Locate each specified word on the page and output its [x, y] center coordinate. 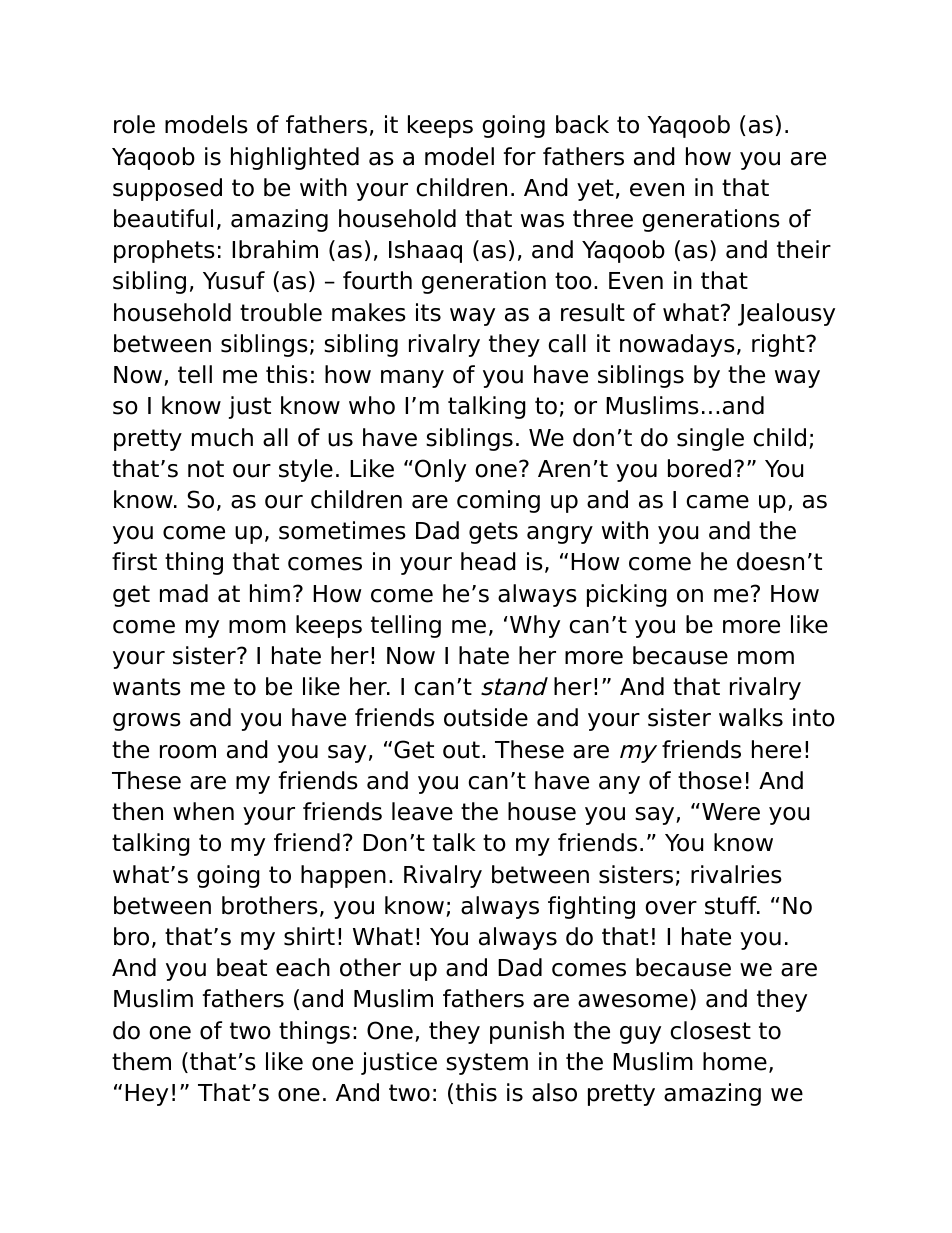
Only [440, 470]
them [141, 1061]
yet [595, 190]
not [206, 469]
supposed [167, 189]
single [710, 439]
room [188, 752]
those [710, 780]
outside [486, 717]
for [520, 156]
